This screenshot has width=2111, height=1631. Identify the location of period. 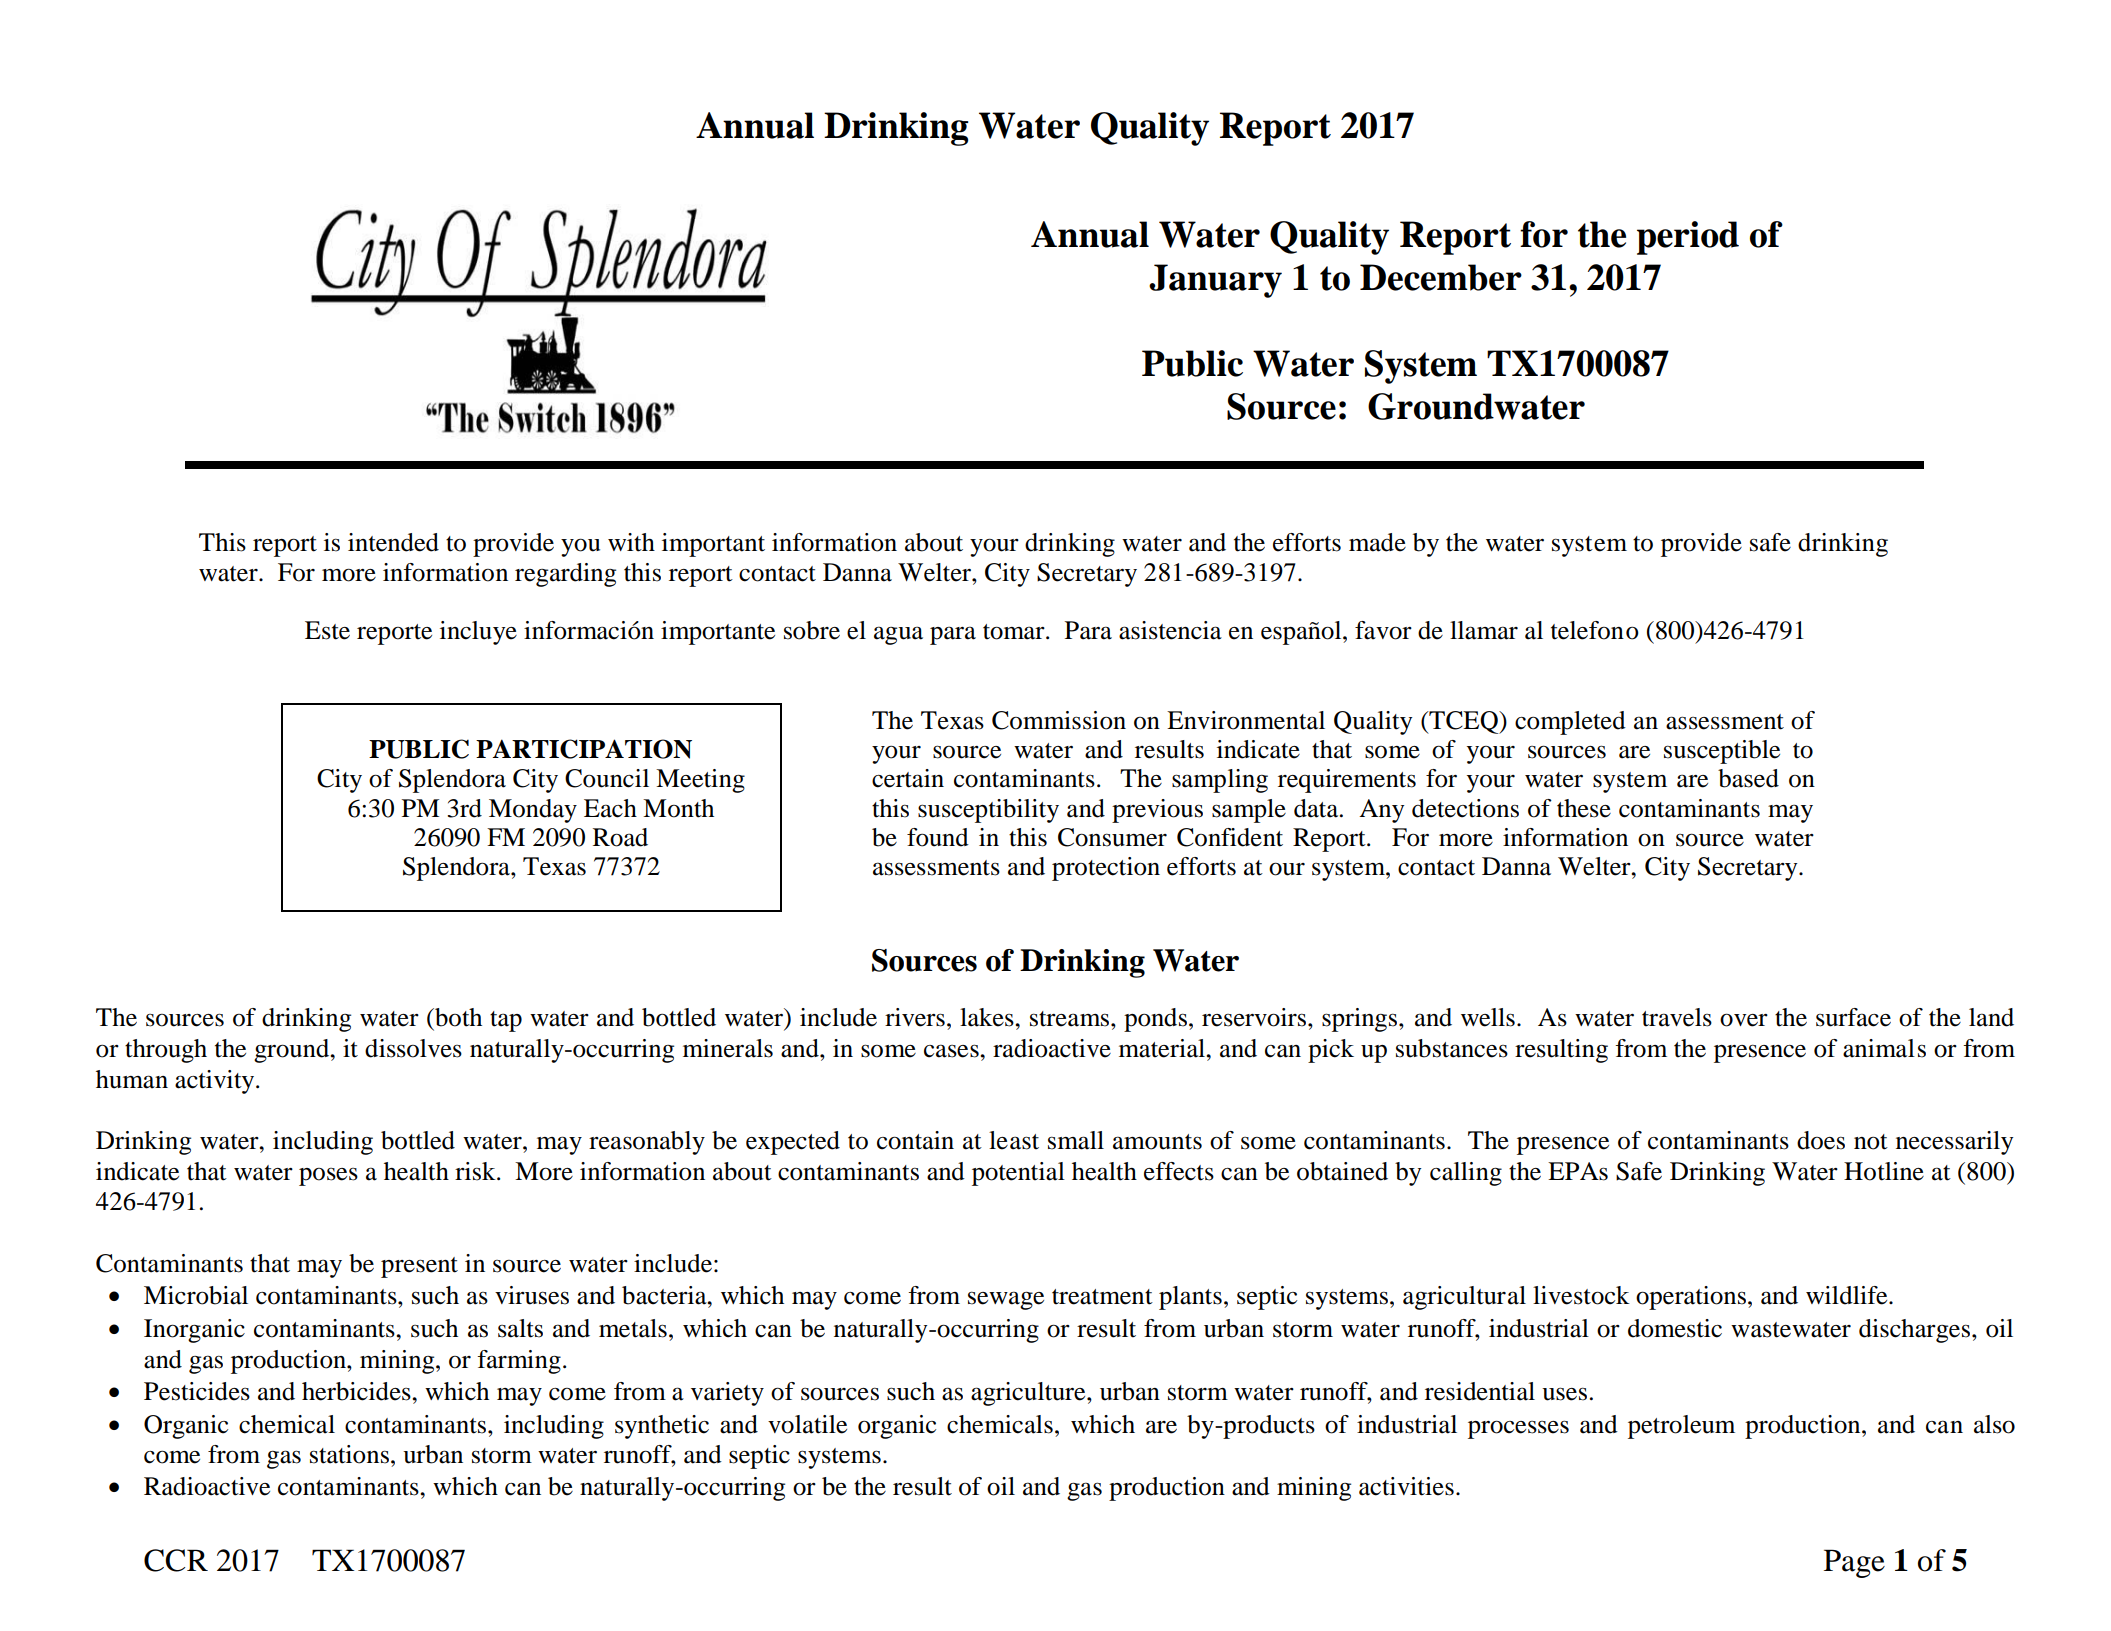
(1688, 238).
